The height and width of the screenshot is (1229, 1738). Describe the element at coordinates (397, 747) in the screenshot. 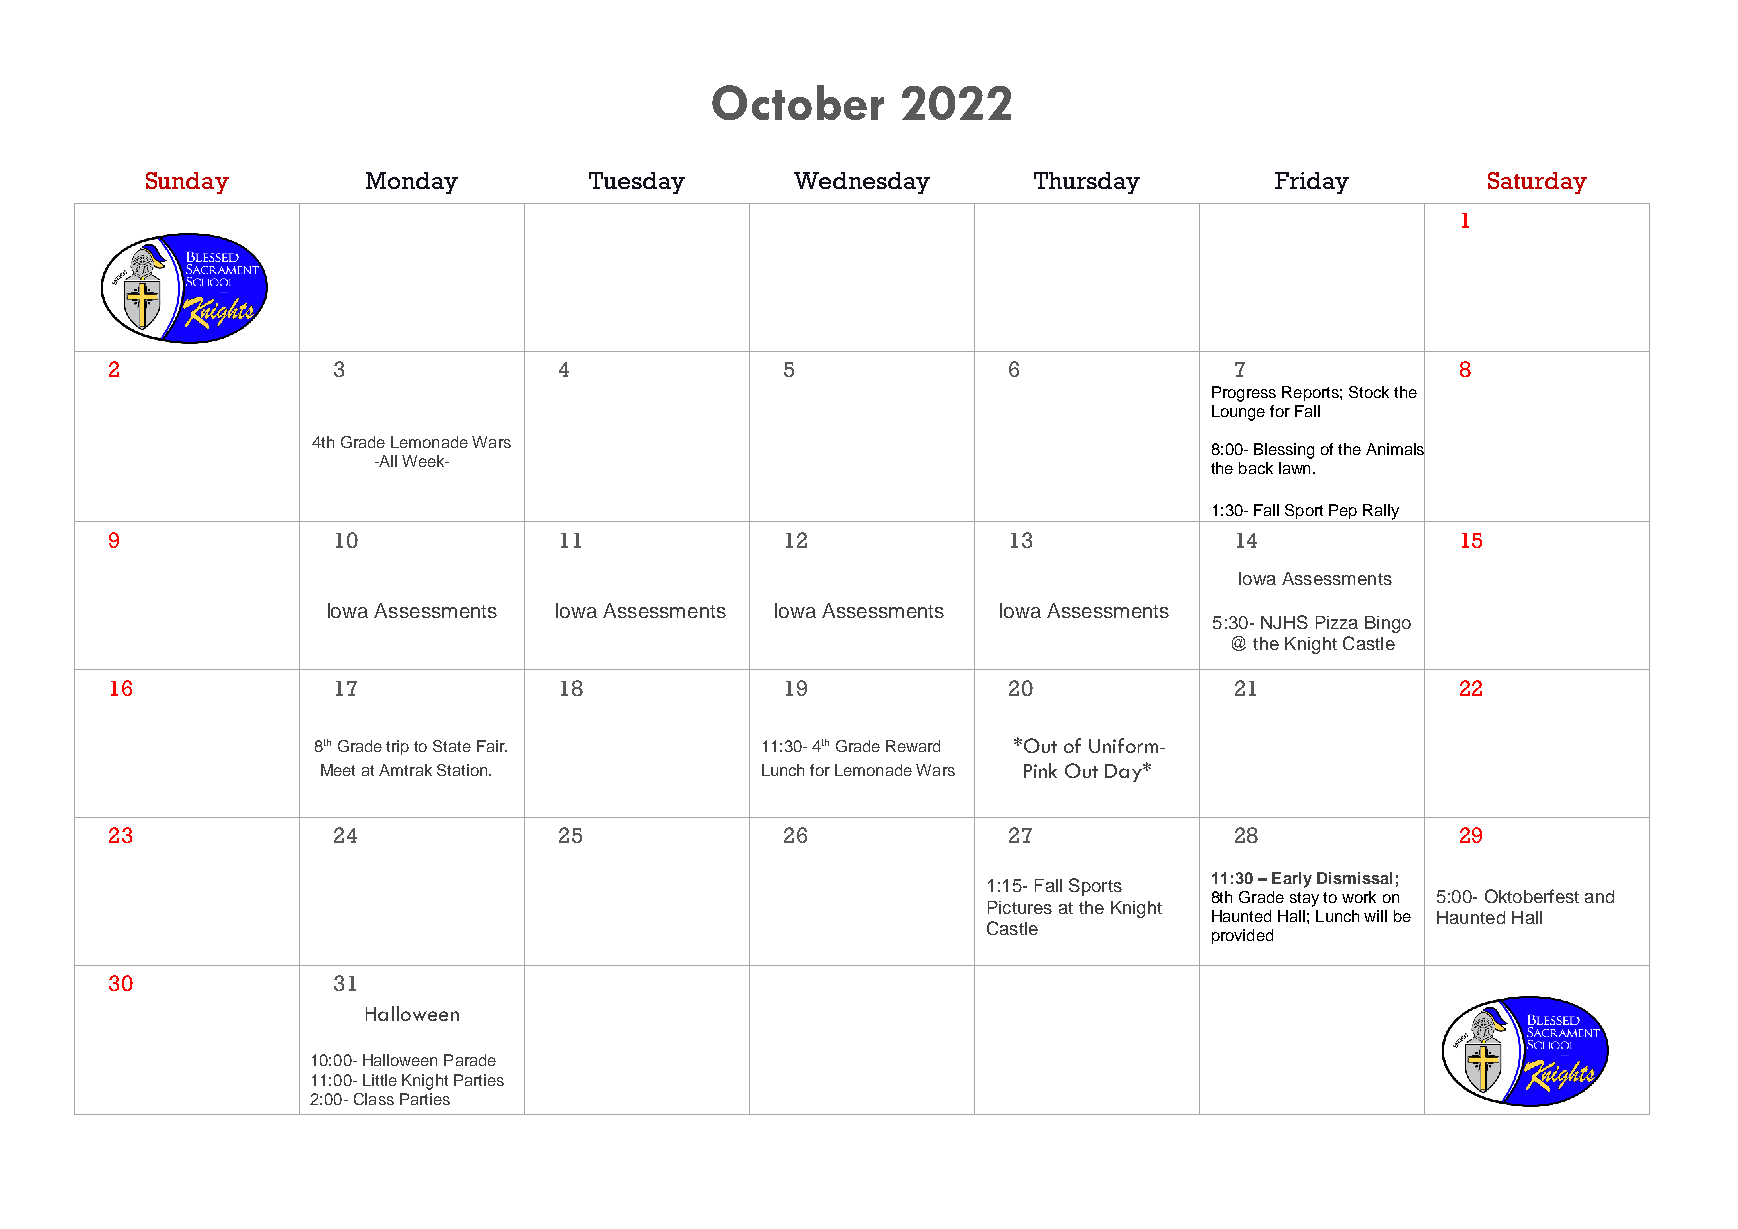

I see `trip` at that location.
